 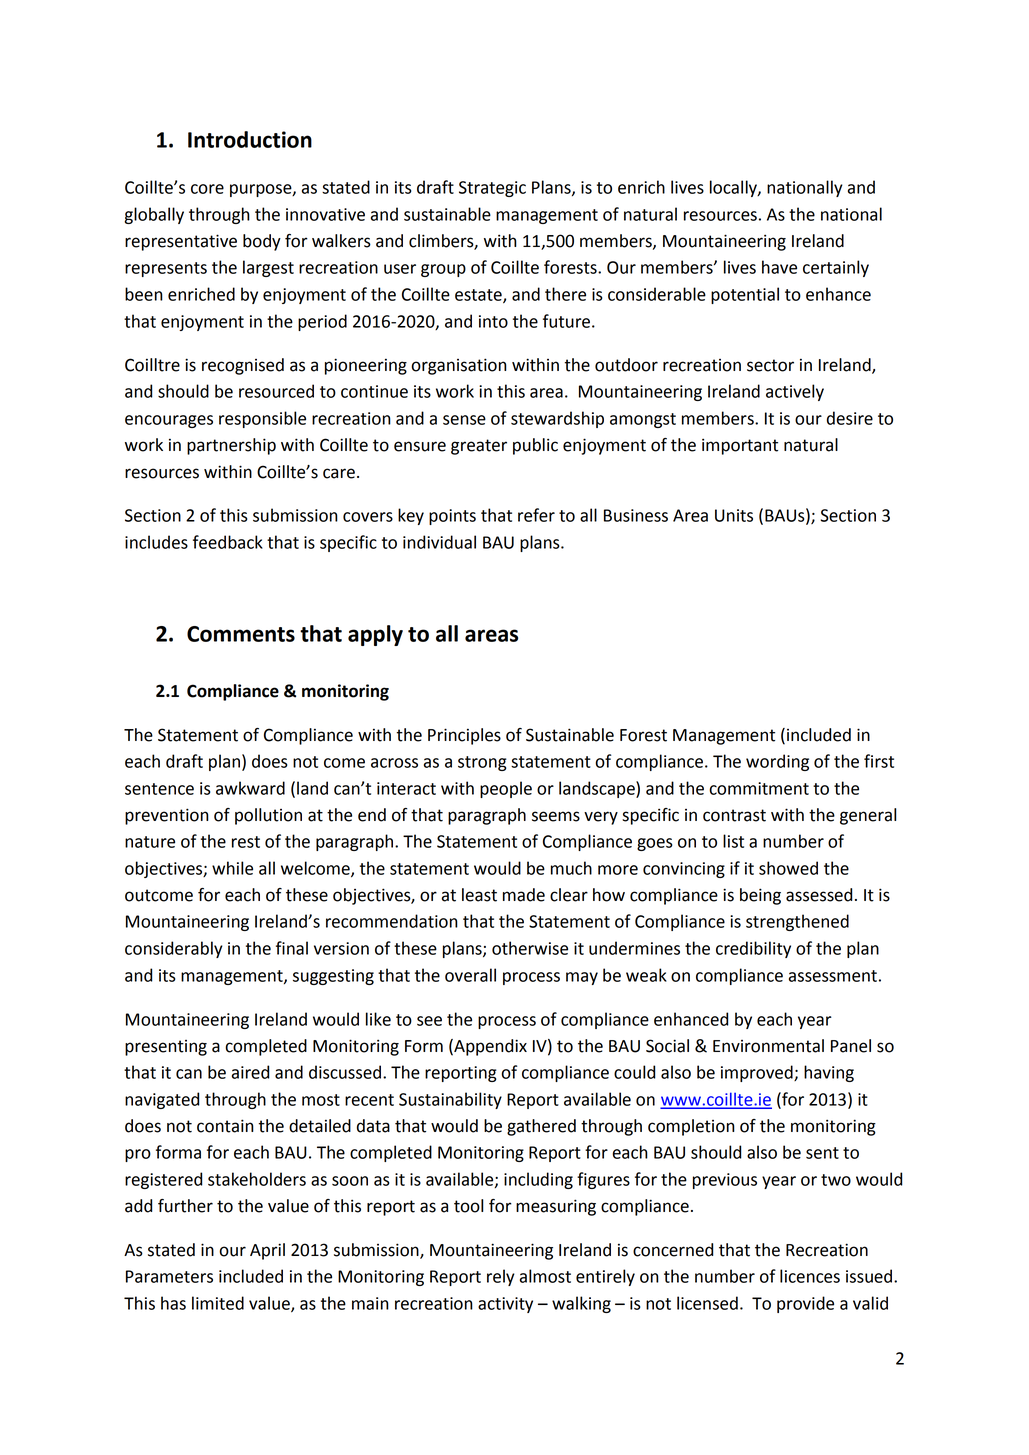 I want to click on public, so click(x=535, y=446).
